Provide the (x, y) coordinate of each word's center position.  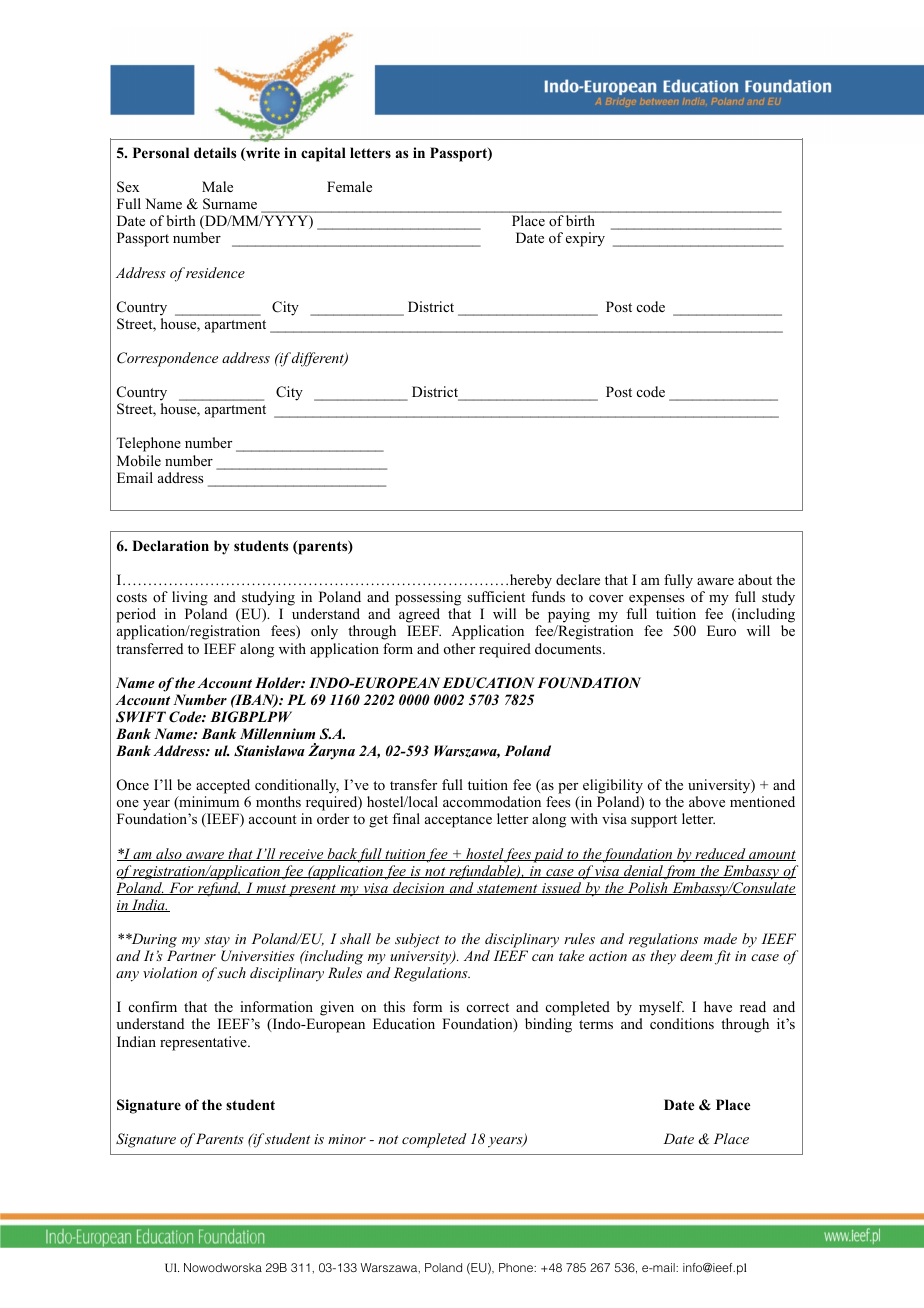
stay (217, 941)
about (755, 579)
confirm (153, 1006)
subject (417, 940)
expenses (656, 602)
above (707, 801)
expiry (585, 239)
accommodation (492, 801)
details (215, 152)
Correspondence (167, 359)
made (720, 938)
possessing (428, 600)
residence (215, 272)
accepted (223, 786)
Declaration (170, 545)
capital (323, 154)
